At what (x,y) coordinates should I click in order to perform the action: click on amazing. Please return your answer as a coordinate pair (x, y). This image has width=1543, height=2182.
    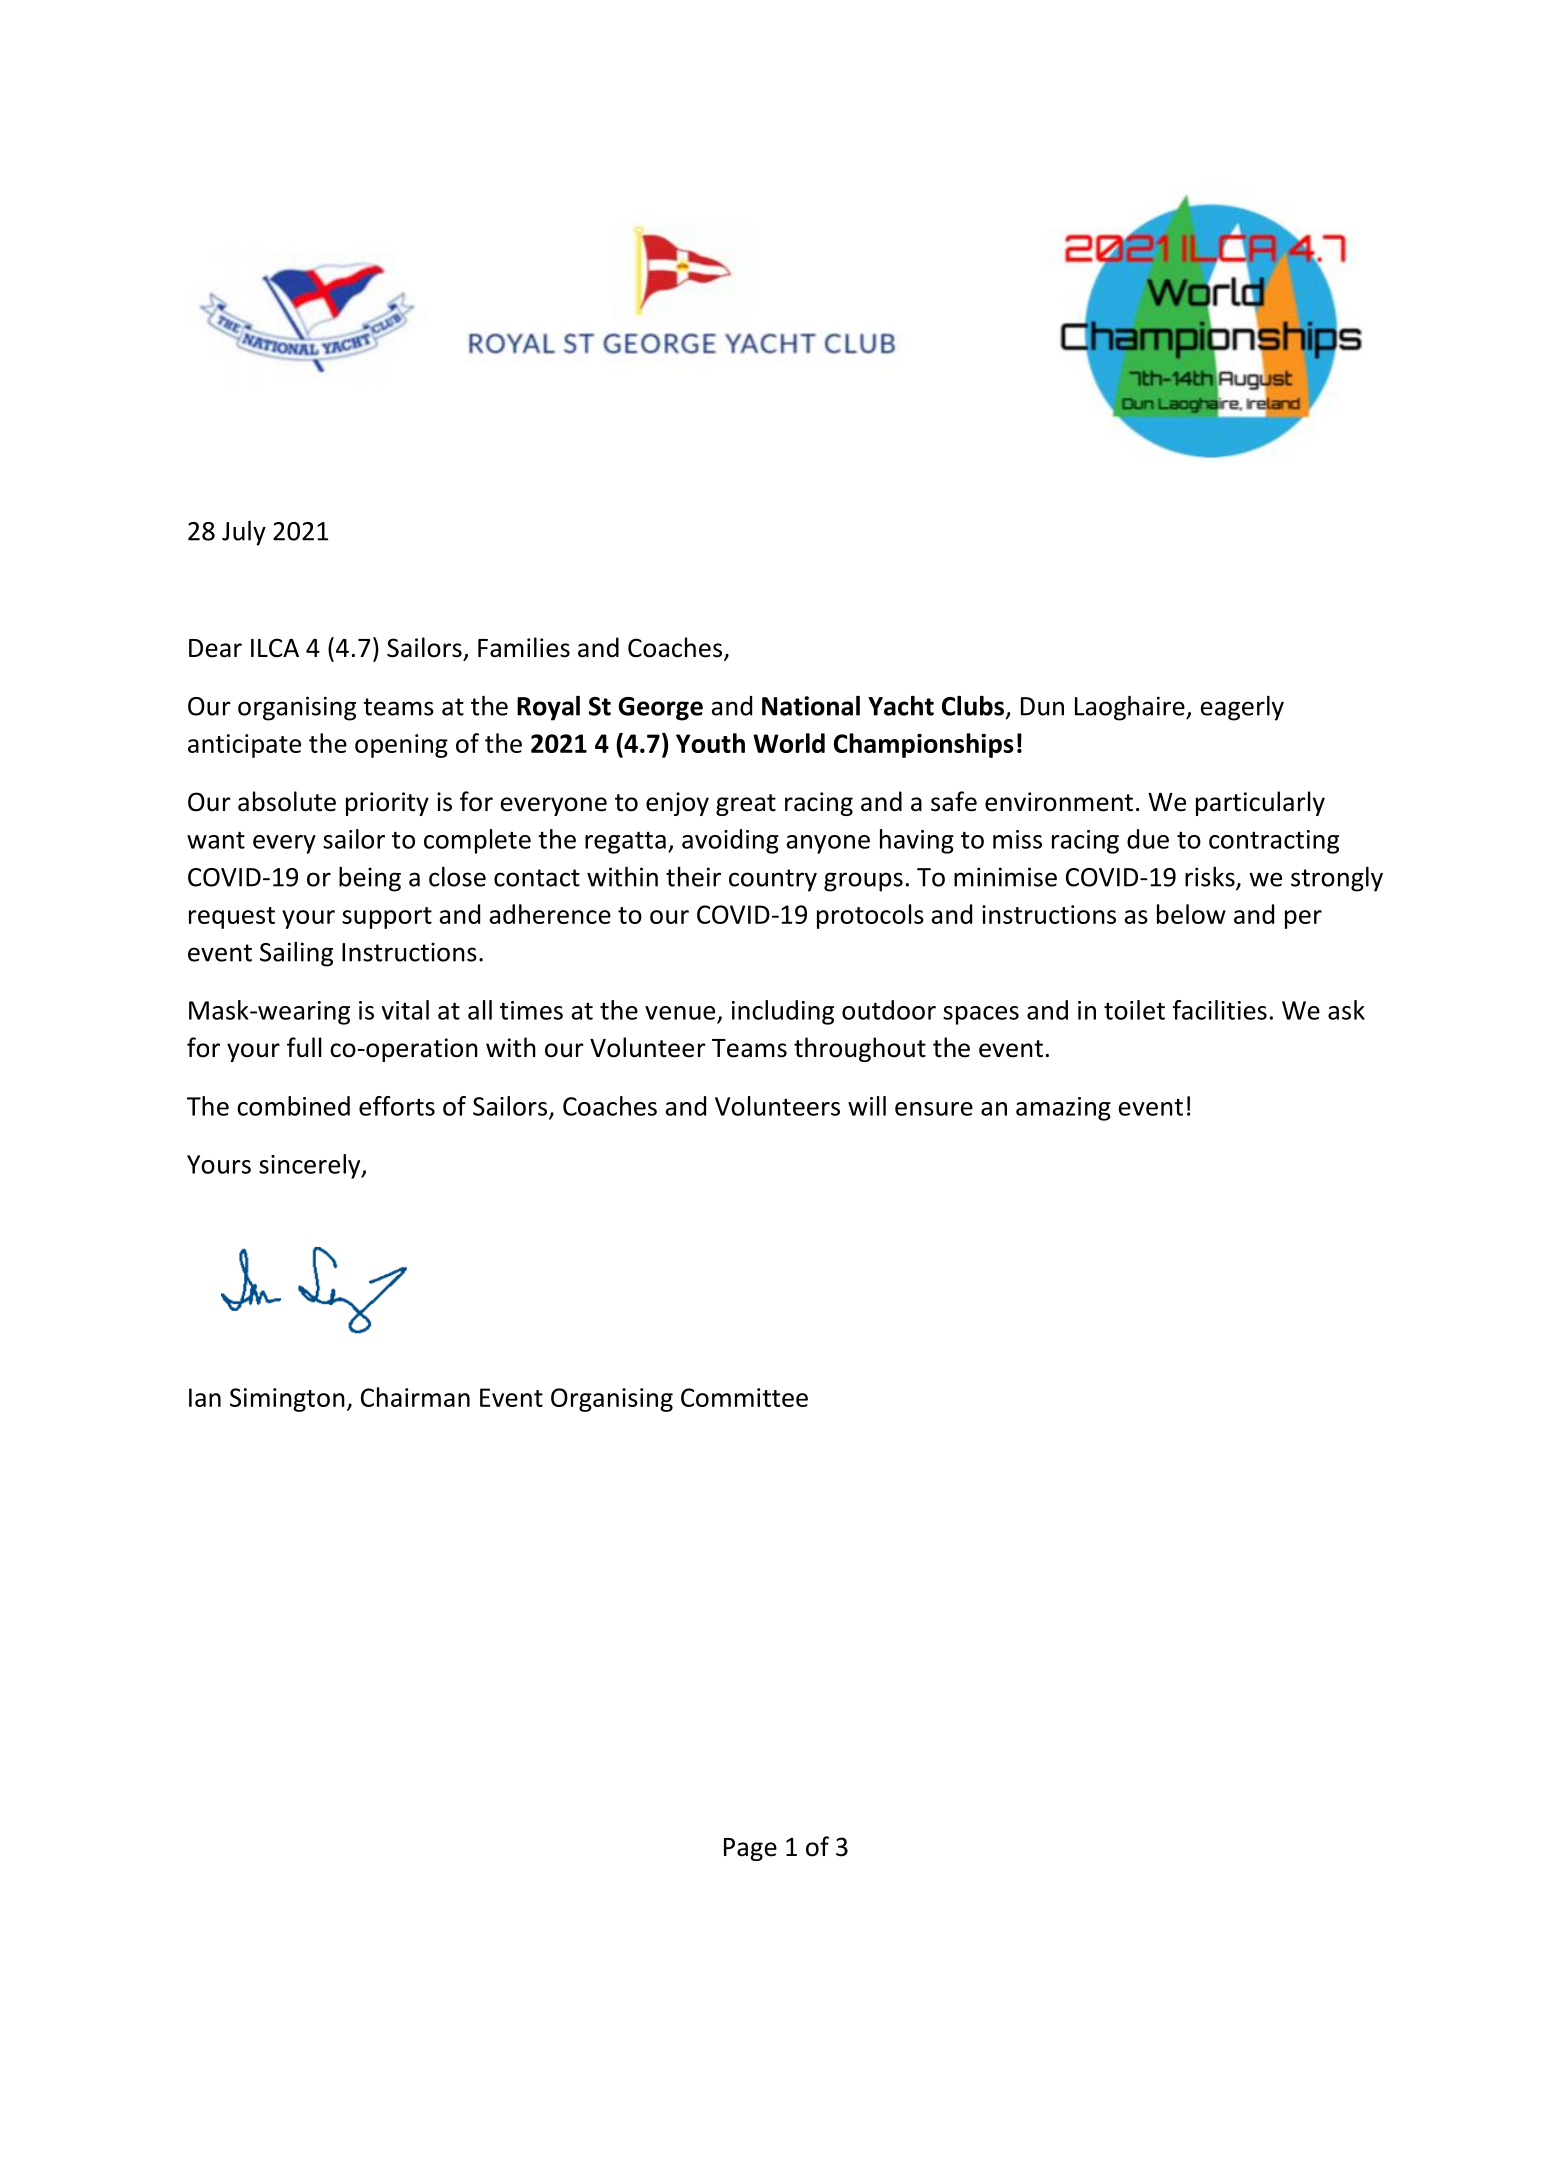
    Looking at the image, I should click on (1063, 1109).
